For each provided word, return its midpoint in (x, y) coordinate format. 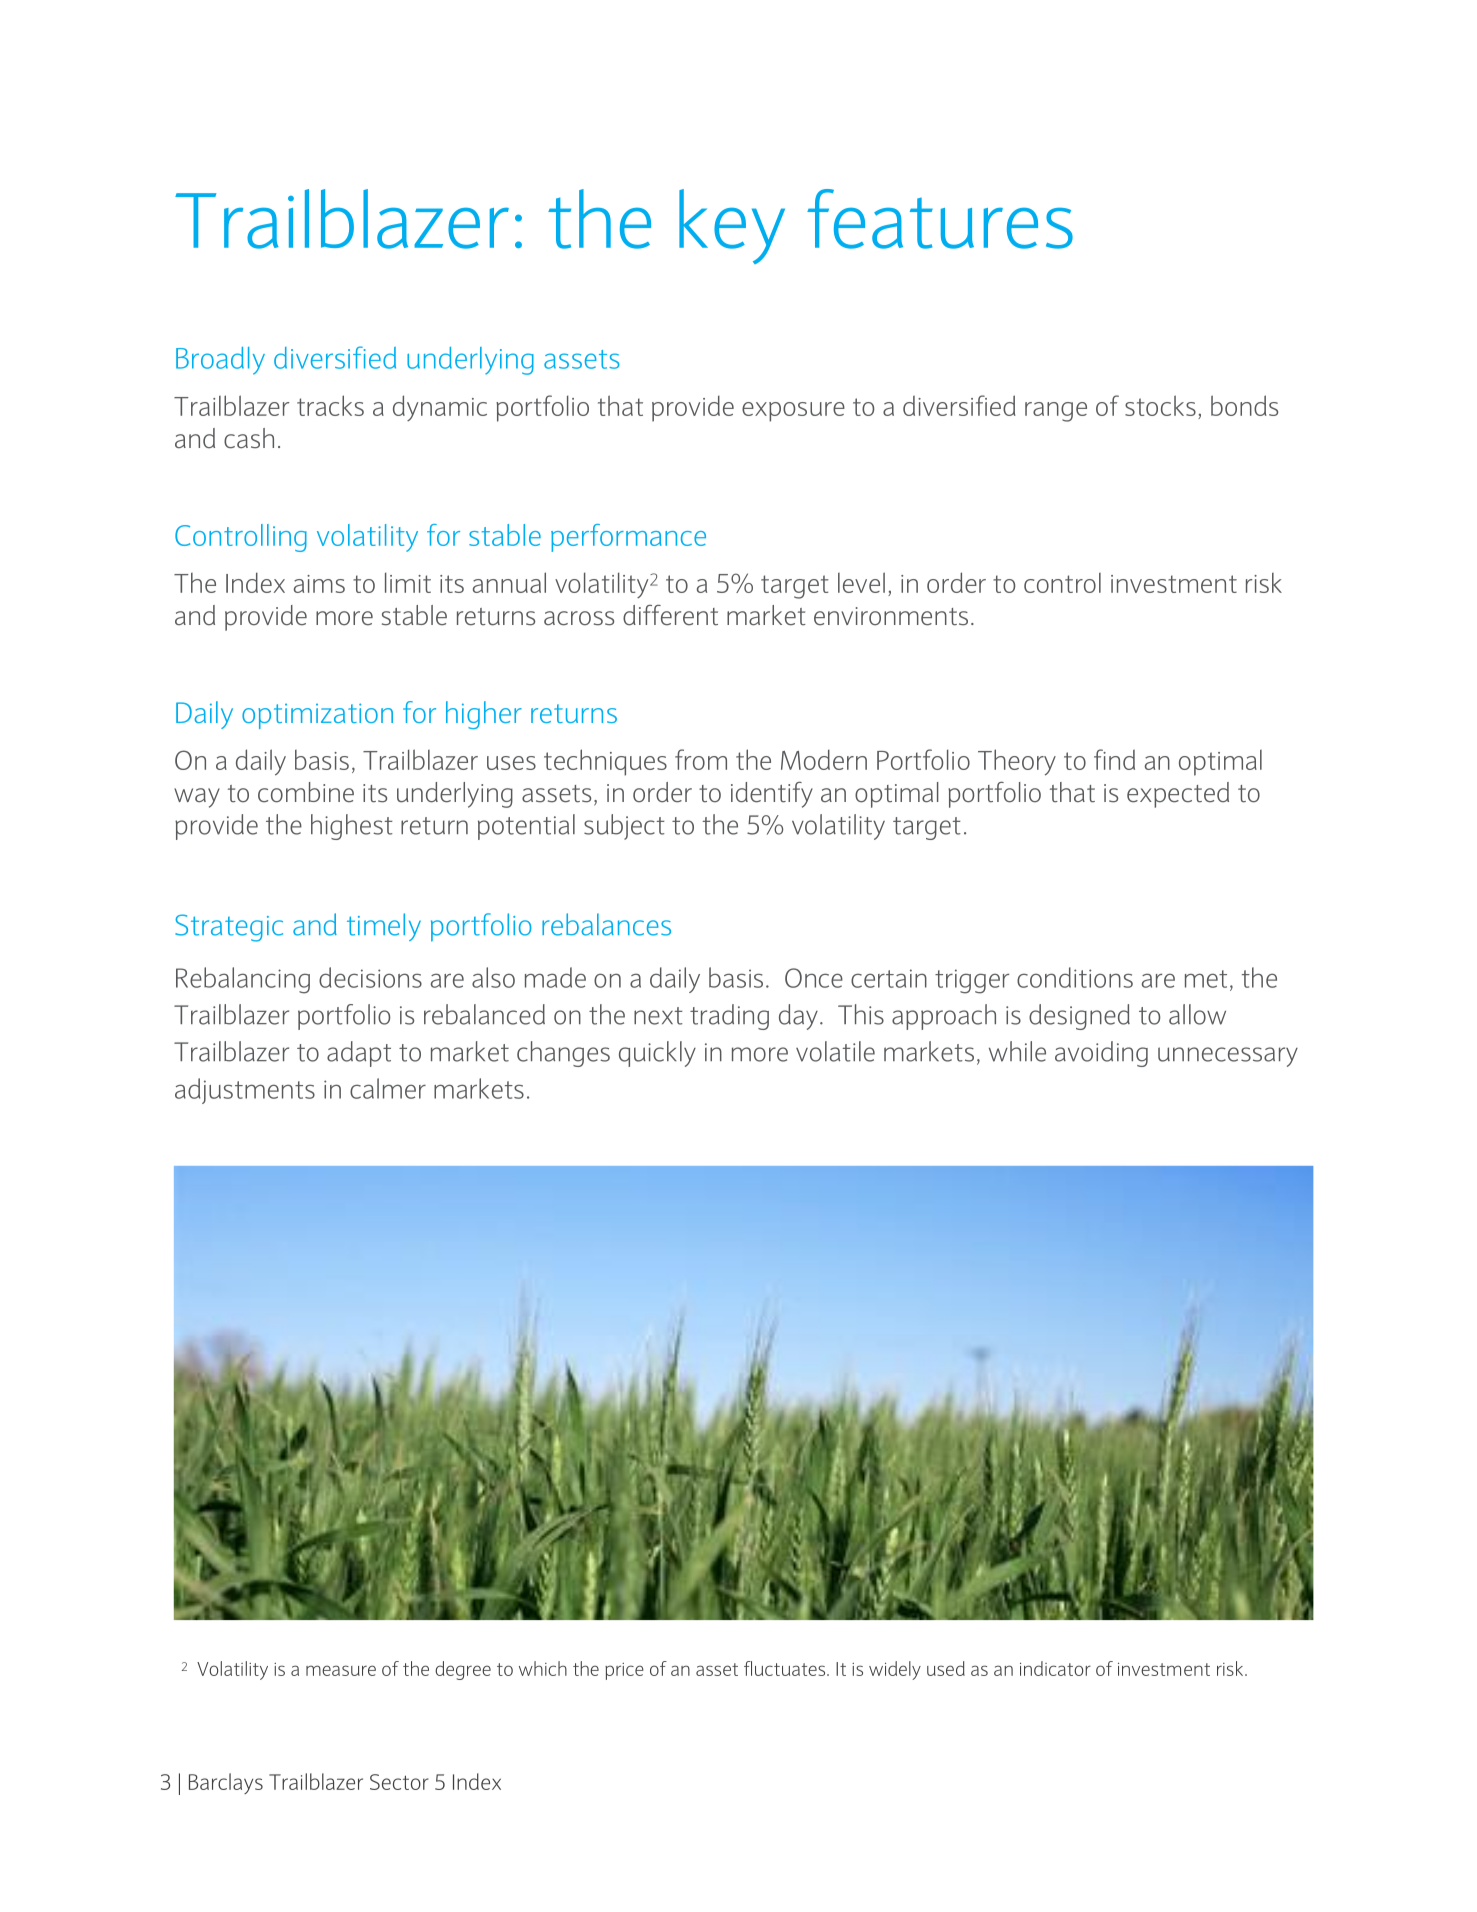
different (670, 615)
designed (1079, 1017)
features (940, 219)
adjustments (245, 1091)
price (624, 1671)
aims (319, 584)
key (732, 226)
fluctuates (786, 1668)
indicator (1055, 1668)
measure (341, 1670)
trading (729, 1017)
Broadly (220, 361)
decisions (370, 977)
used (946, 1668)
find (1114, 759)
